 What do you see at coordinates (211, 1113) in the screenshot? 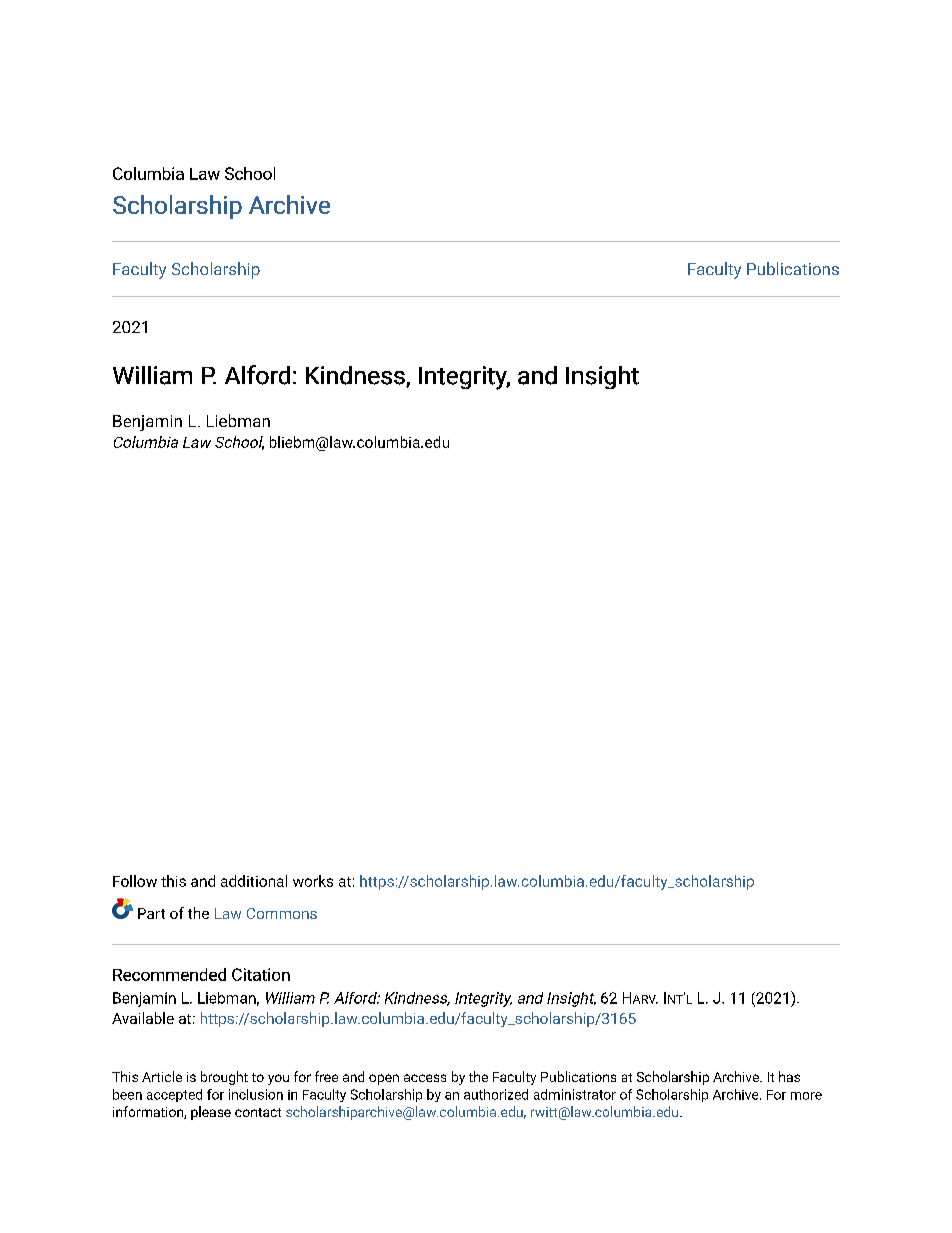
I see `please` at bounding box center [211, 1113].
